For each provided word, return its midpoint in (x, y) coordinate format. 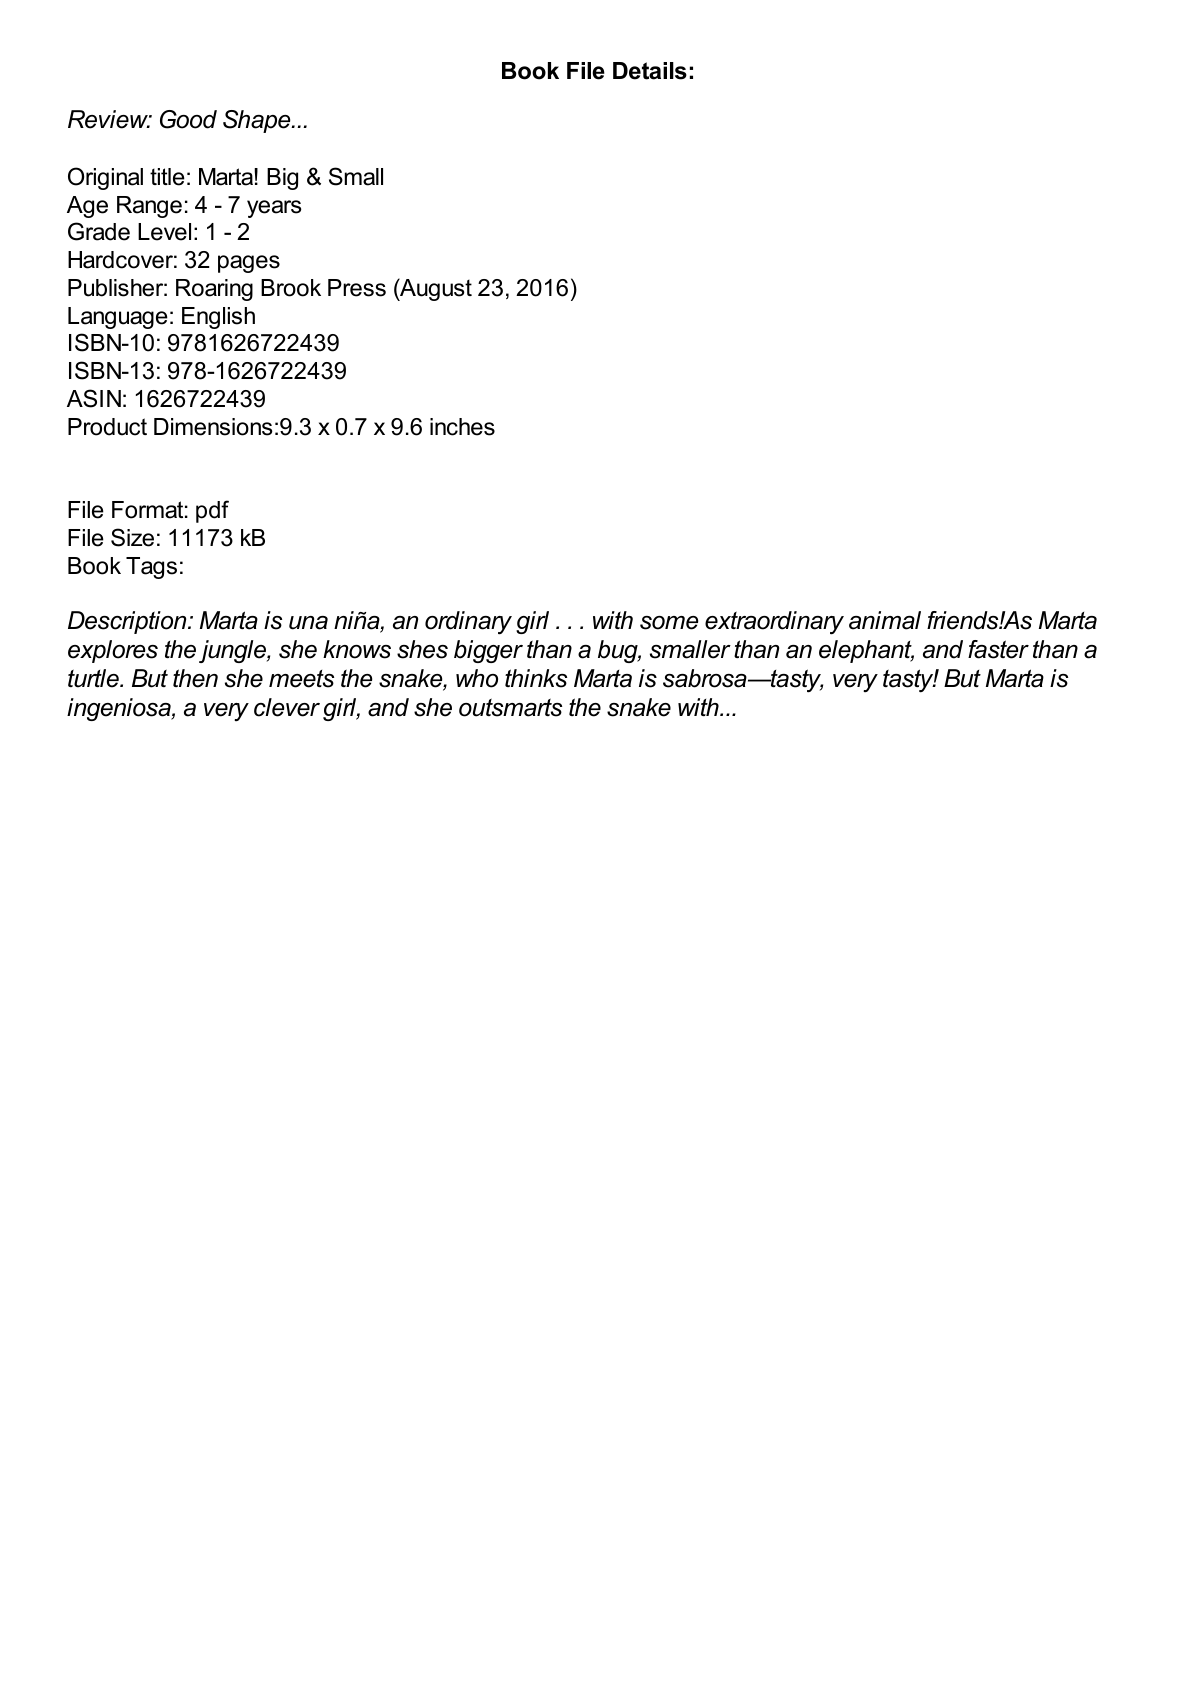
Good (188, 119)
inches (462, 427)
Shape (258, 121)
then (195, 678)
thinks (536, 678)
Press (357, 288)
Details (650, 71)
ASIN (94, 398)
